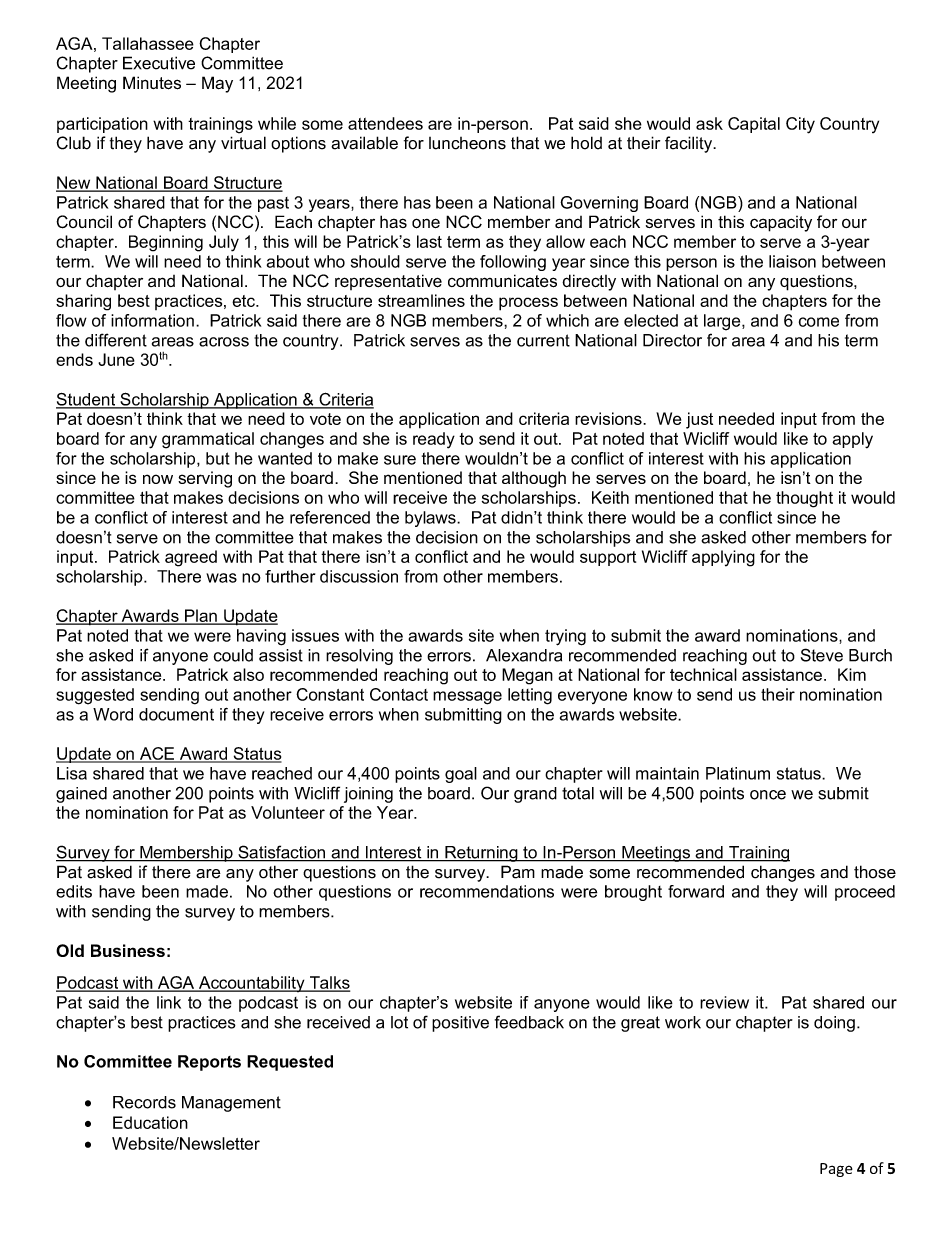  What do you see at coordinates (152, 320) in the screenshot?
I see `information` at bounding box center [152, 320].
